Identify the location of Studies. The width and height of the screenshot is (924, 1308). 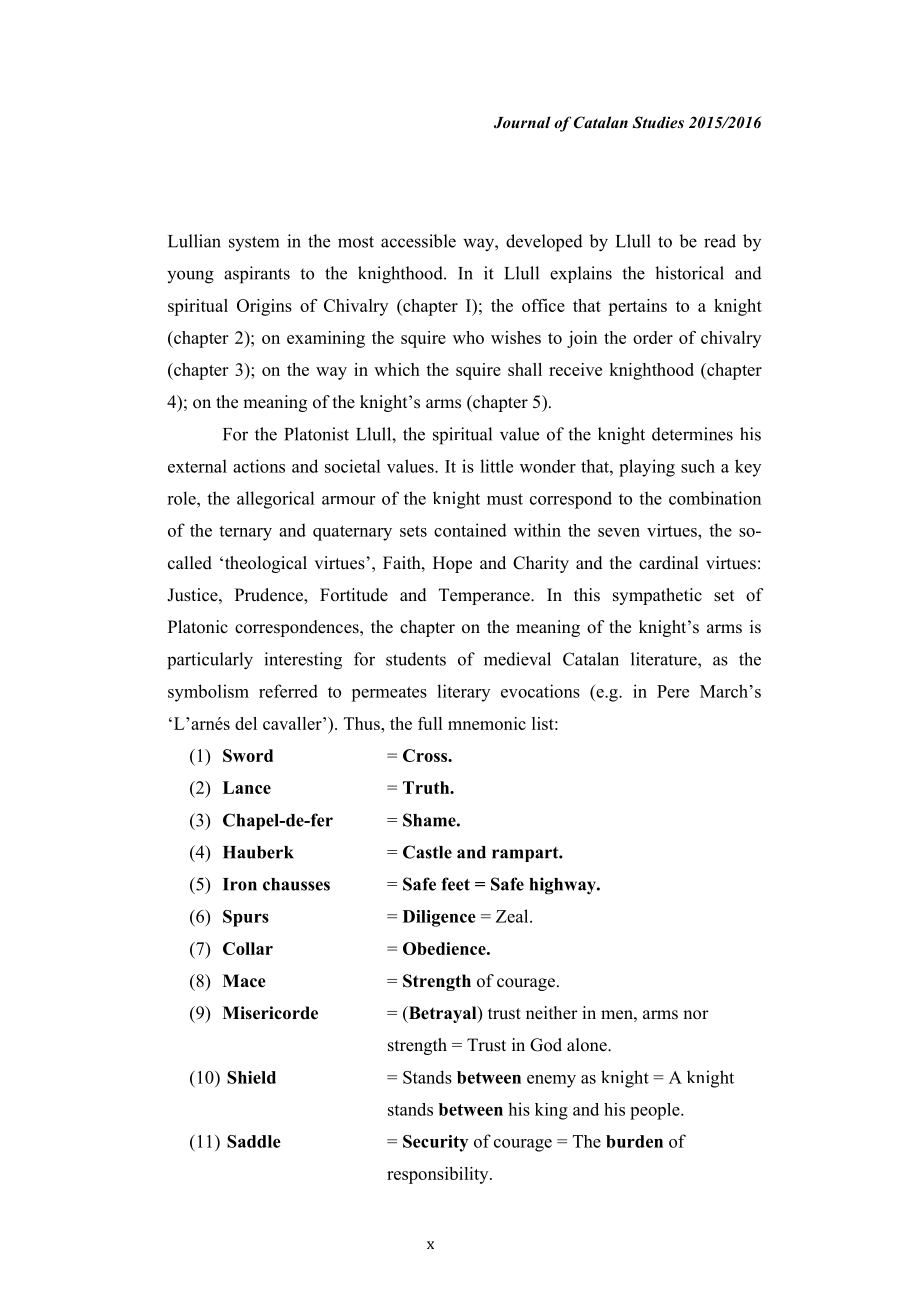
(658, 122).
